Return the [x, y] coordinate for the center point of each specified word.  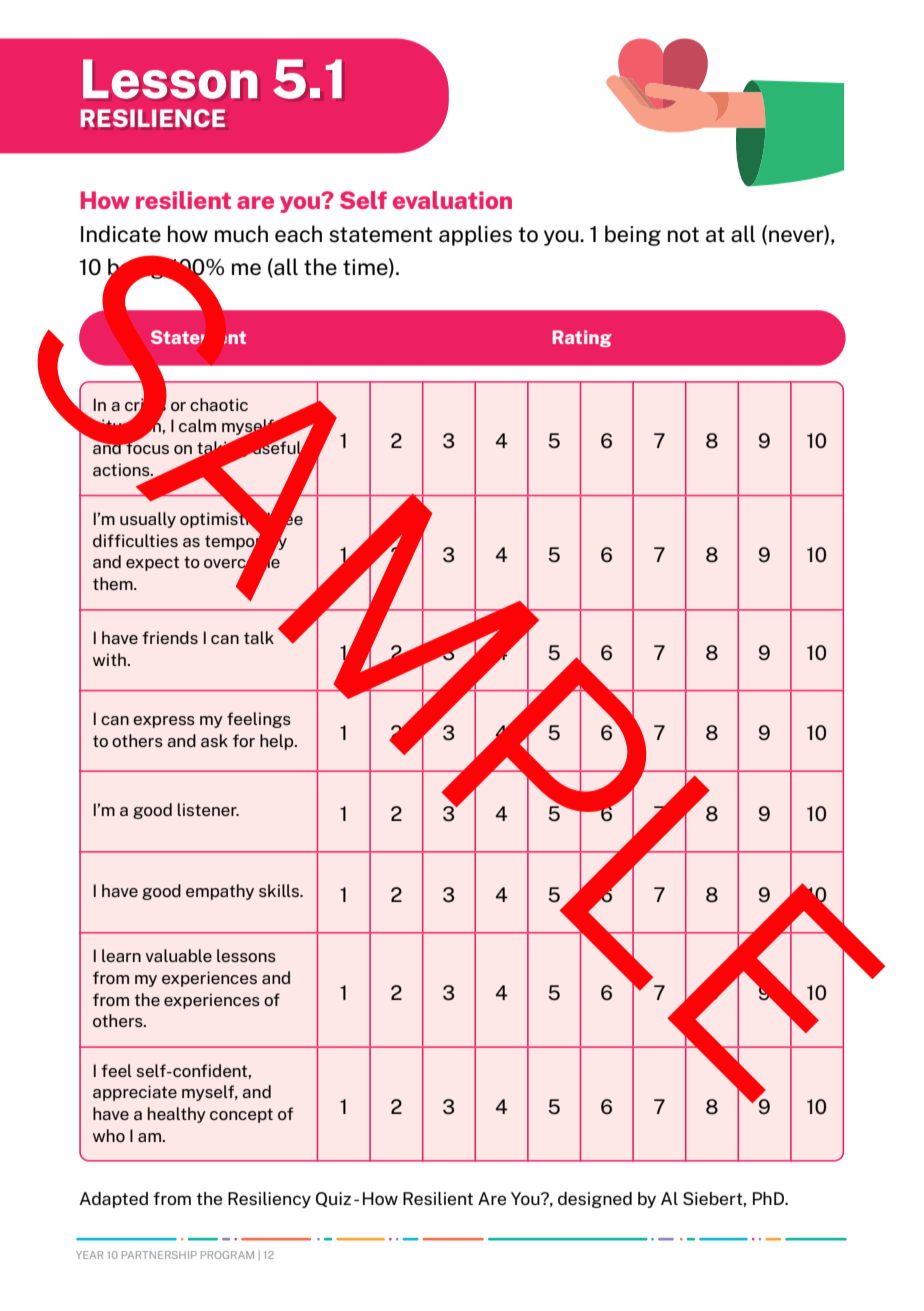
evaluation [452, 200]
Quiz [333, 1199]
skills [280, 890]
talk [259, 637]
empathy [220, 892]
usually [148, 520]
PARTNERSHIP [159, 1255]
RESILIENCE [153, 118]
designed [595, 1200]
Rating [582, 338]
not [683, 235]
